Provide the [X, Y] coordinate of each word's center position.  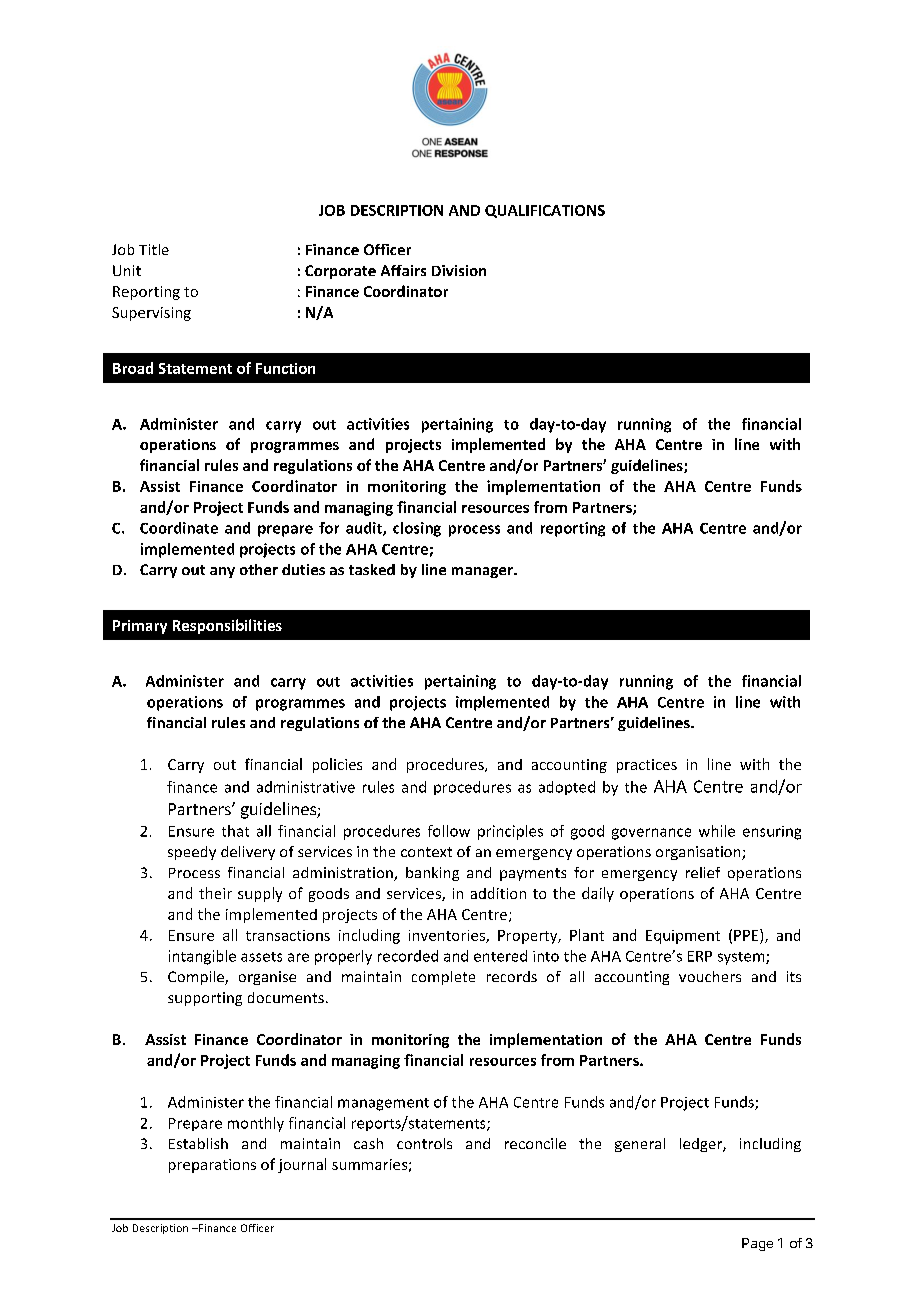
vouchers [710, 976]
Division [459, 270]
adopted [567, 788]
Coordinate [179, 528]
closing [417, 529]
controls [424, 1143]
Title [154, 249]
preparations [212, 1166]
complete [443, 978]
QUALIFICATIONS [545, 211]
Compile [197, 978]
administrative [306, 787]
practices [647, 766]
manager [483, 572]
